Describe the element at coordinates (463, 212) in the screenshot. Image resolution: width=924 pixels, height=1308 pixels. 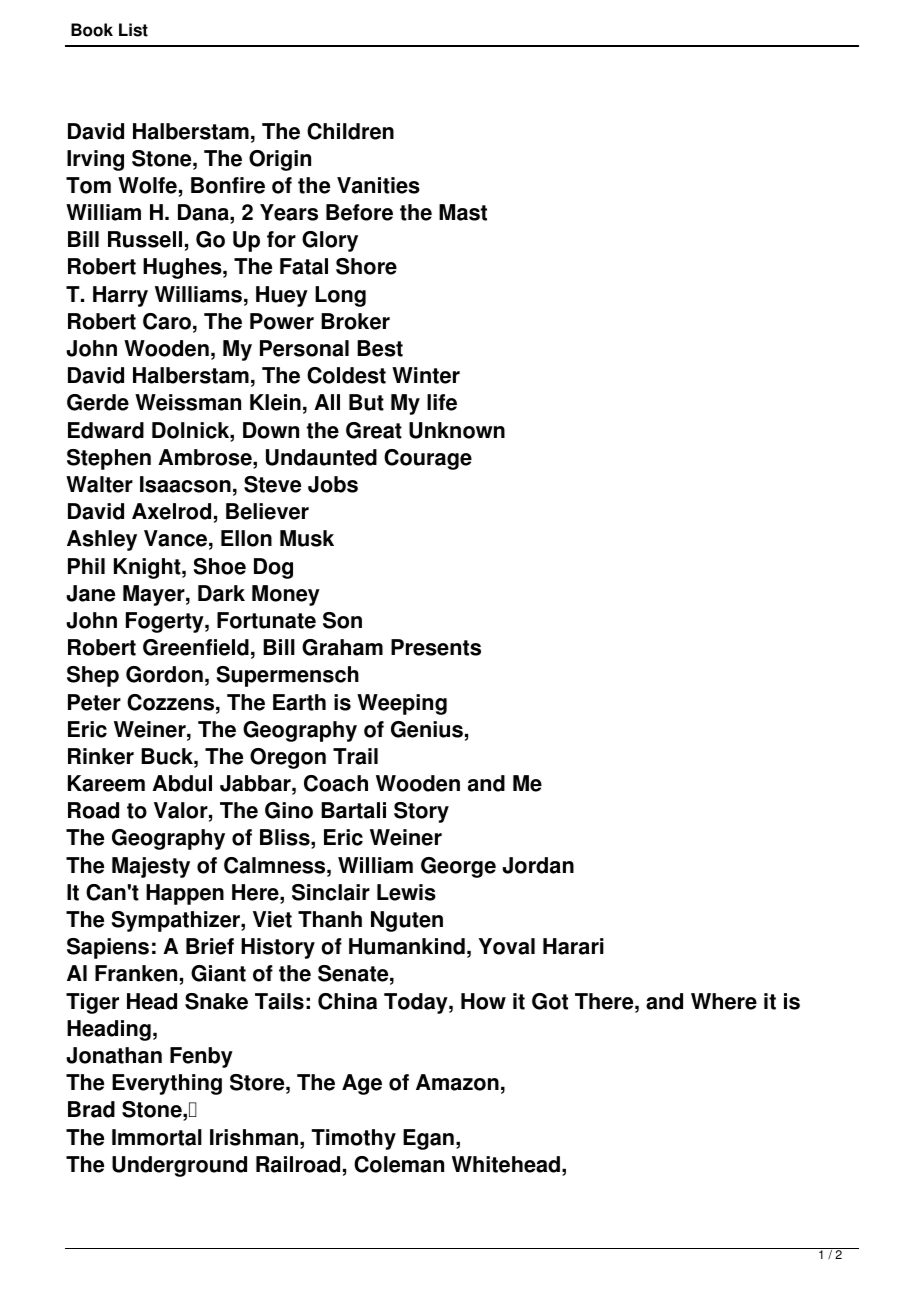
I see `Mast` at that location.
